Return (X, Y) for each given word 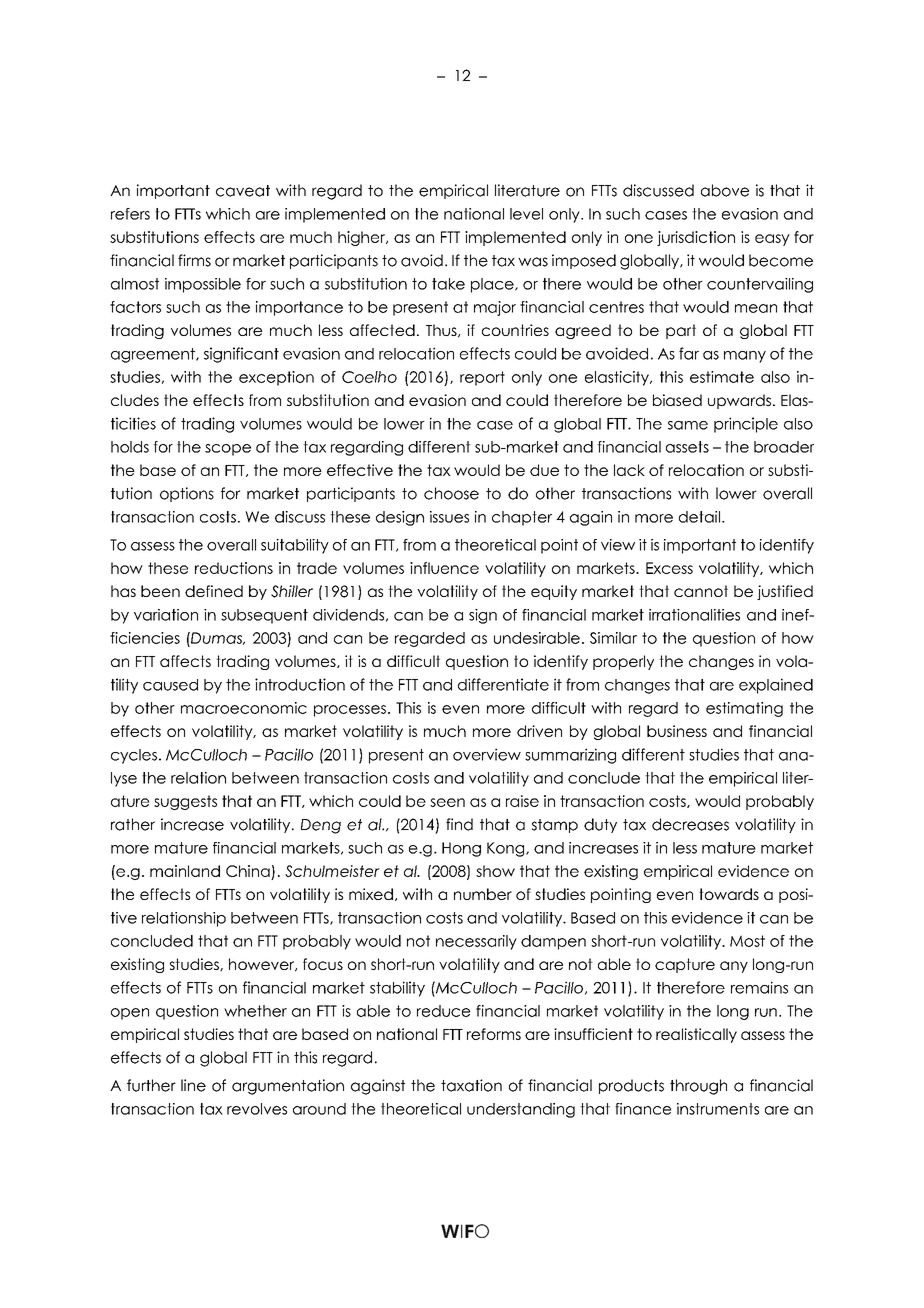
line (193, 1085)
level (526, 214)
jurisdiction (696, 238)
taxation (471, 1085)
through (698, 1087)
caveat (243, 191)
